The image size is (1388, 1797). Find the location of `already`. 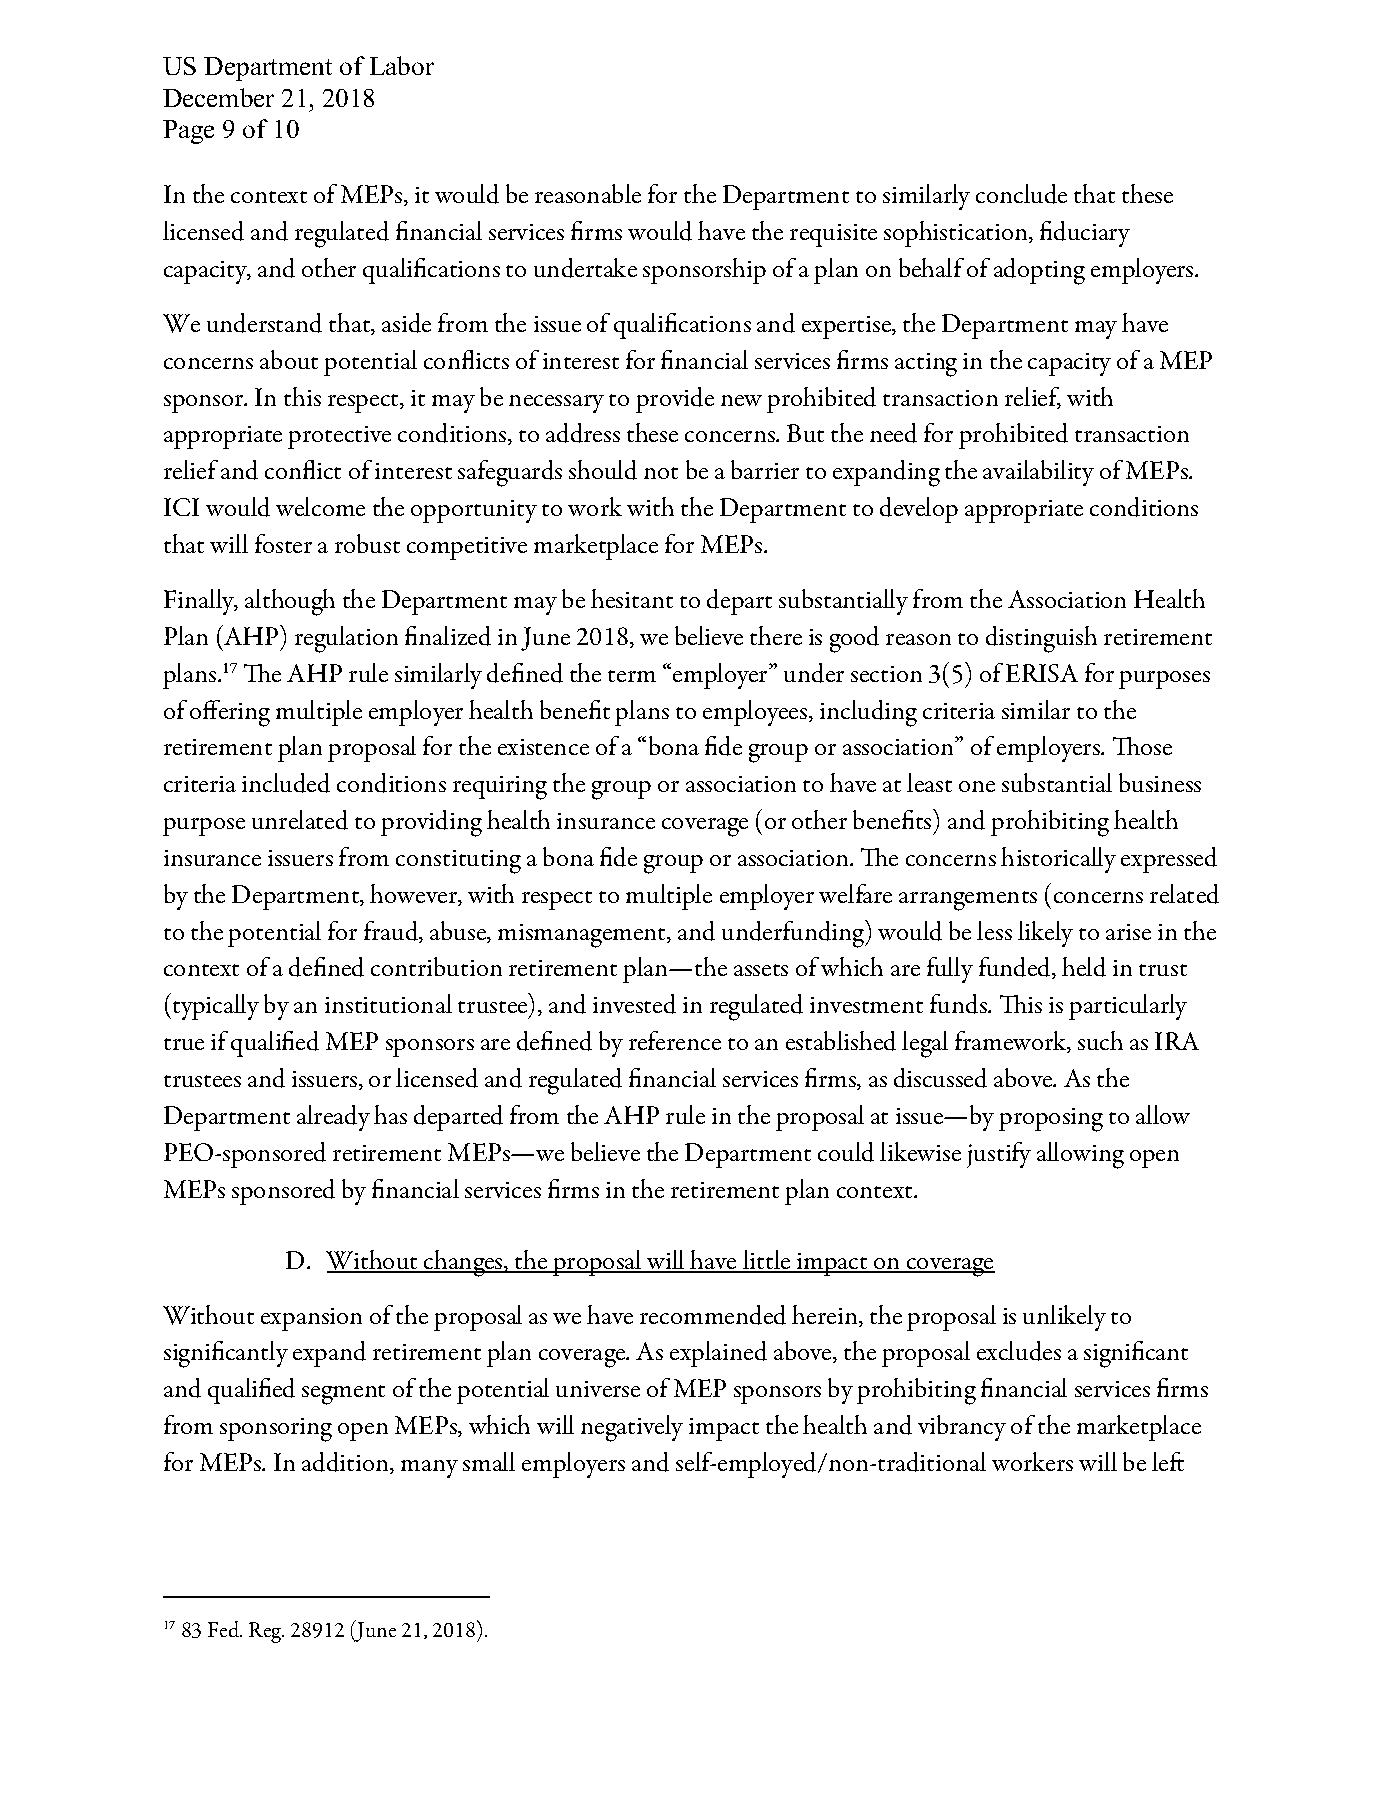

already is located at coordinates (333, 1118).
